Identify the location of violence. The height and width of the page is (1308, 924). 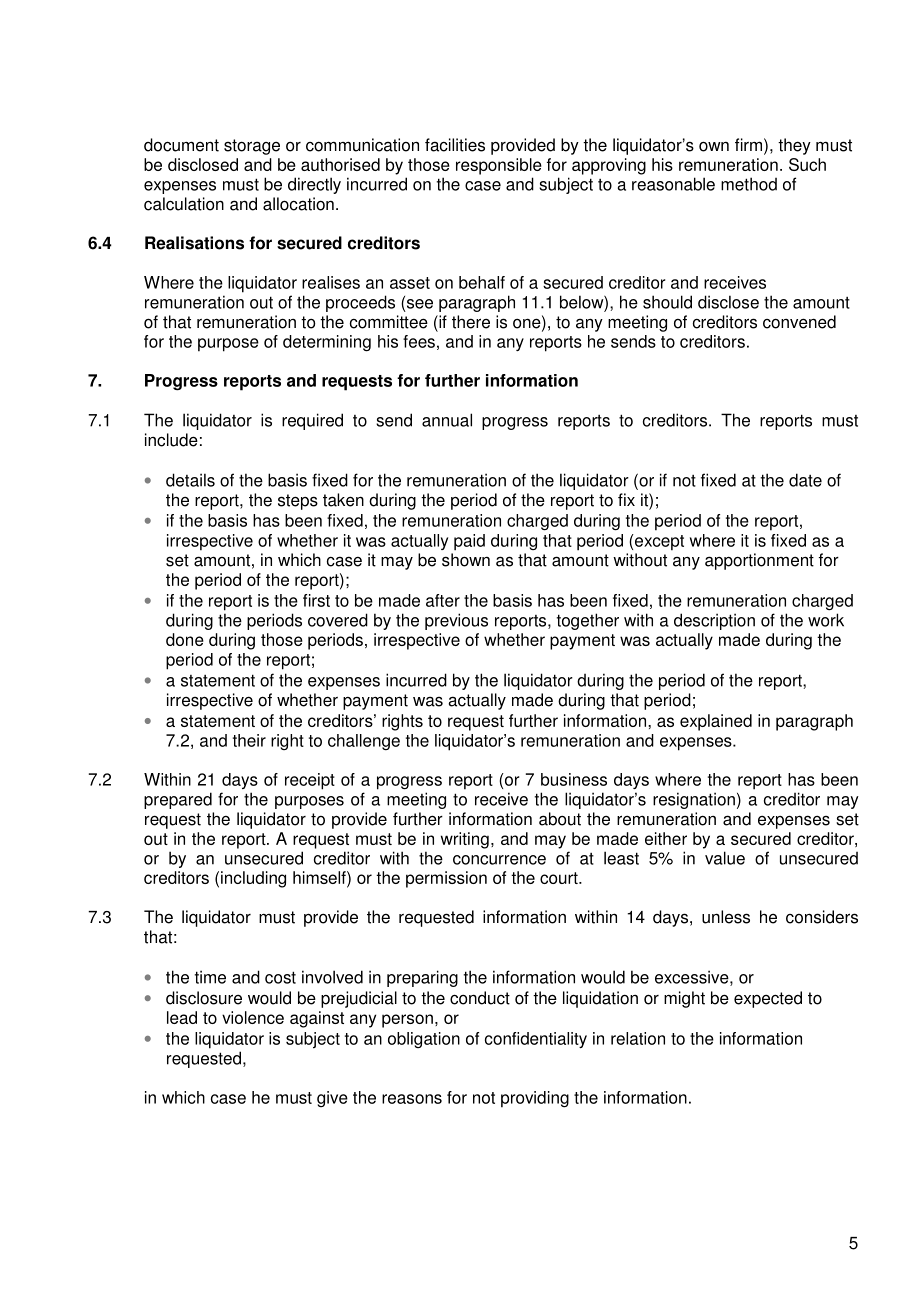
(253, 1017).
